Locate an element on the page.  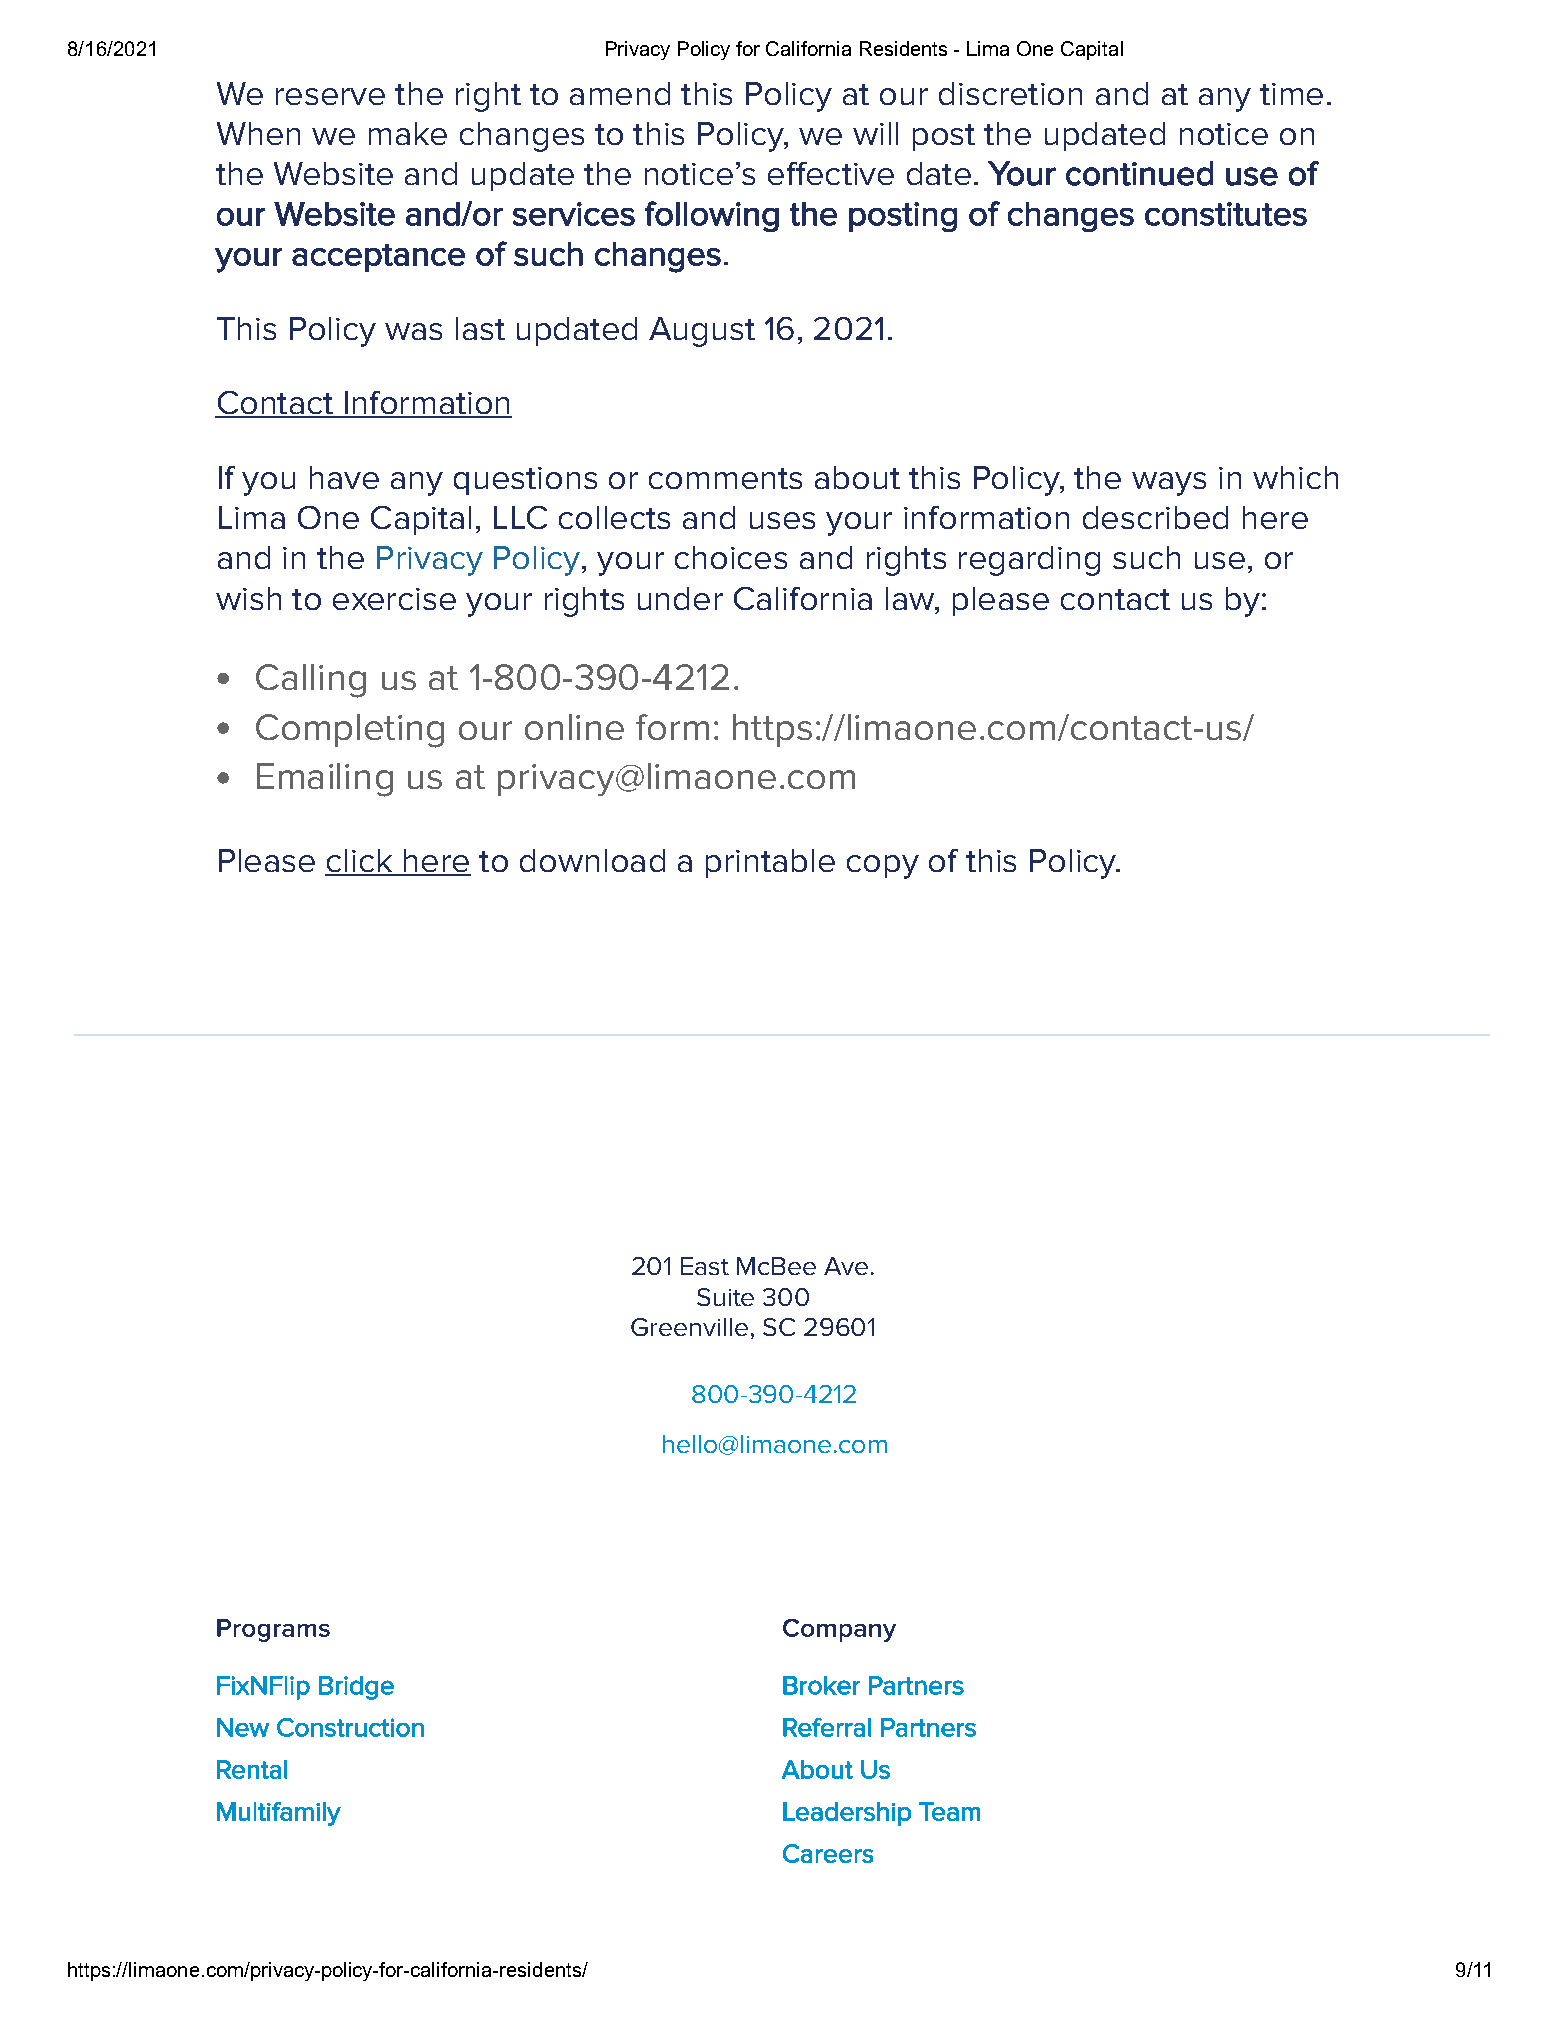
copy is located at coordinates (883, 867).
